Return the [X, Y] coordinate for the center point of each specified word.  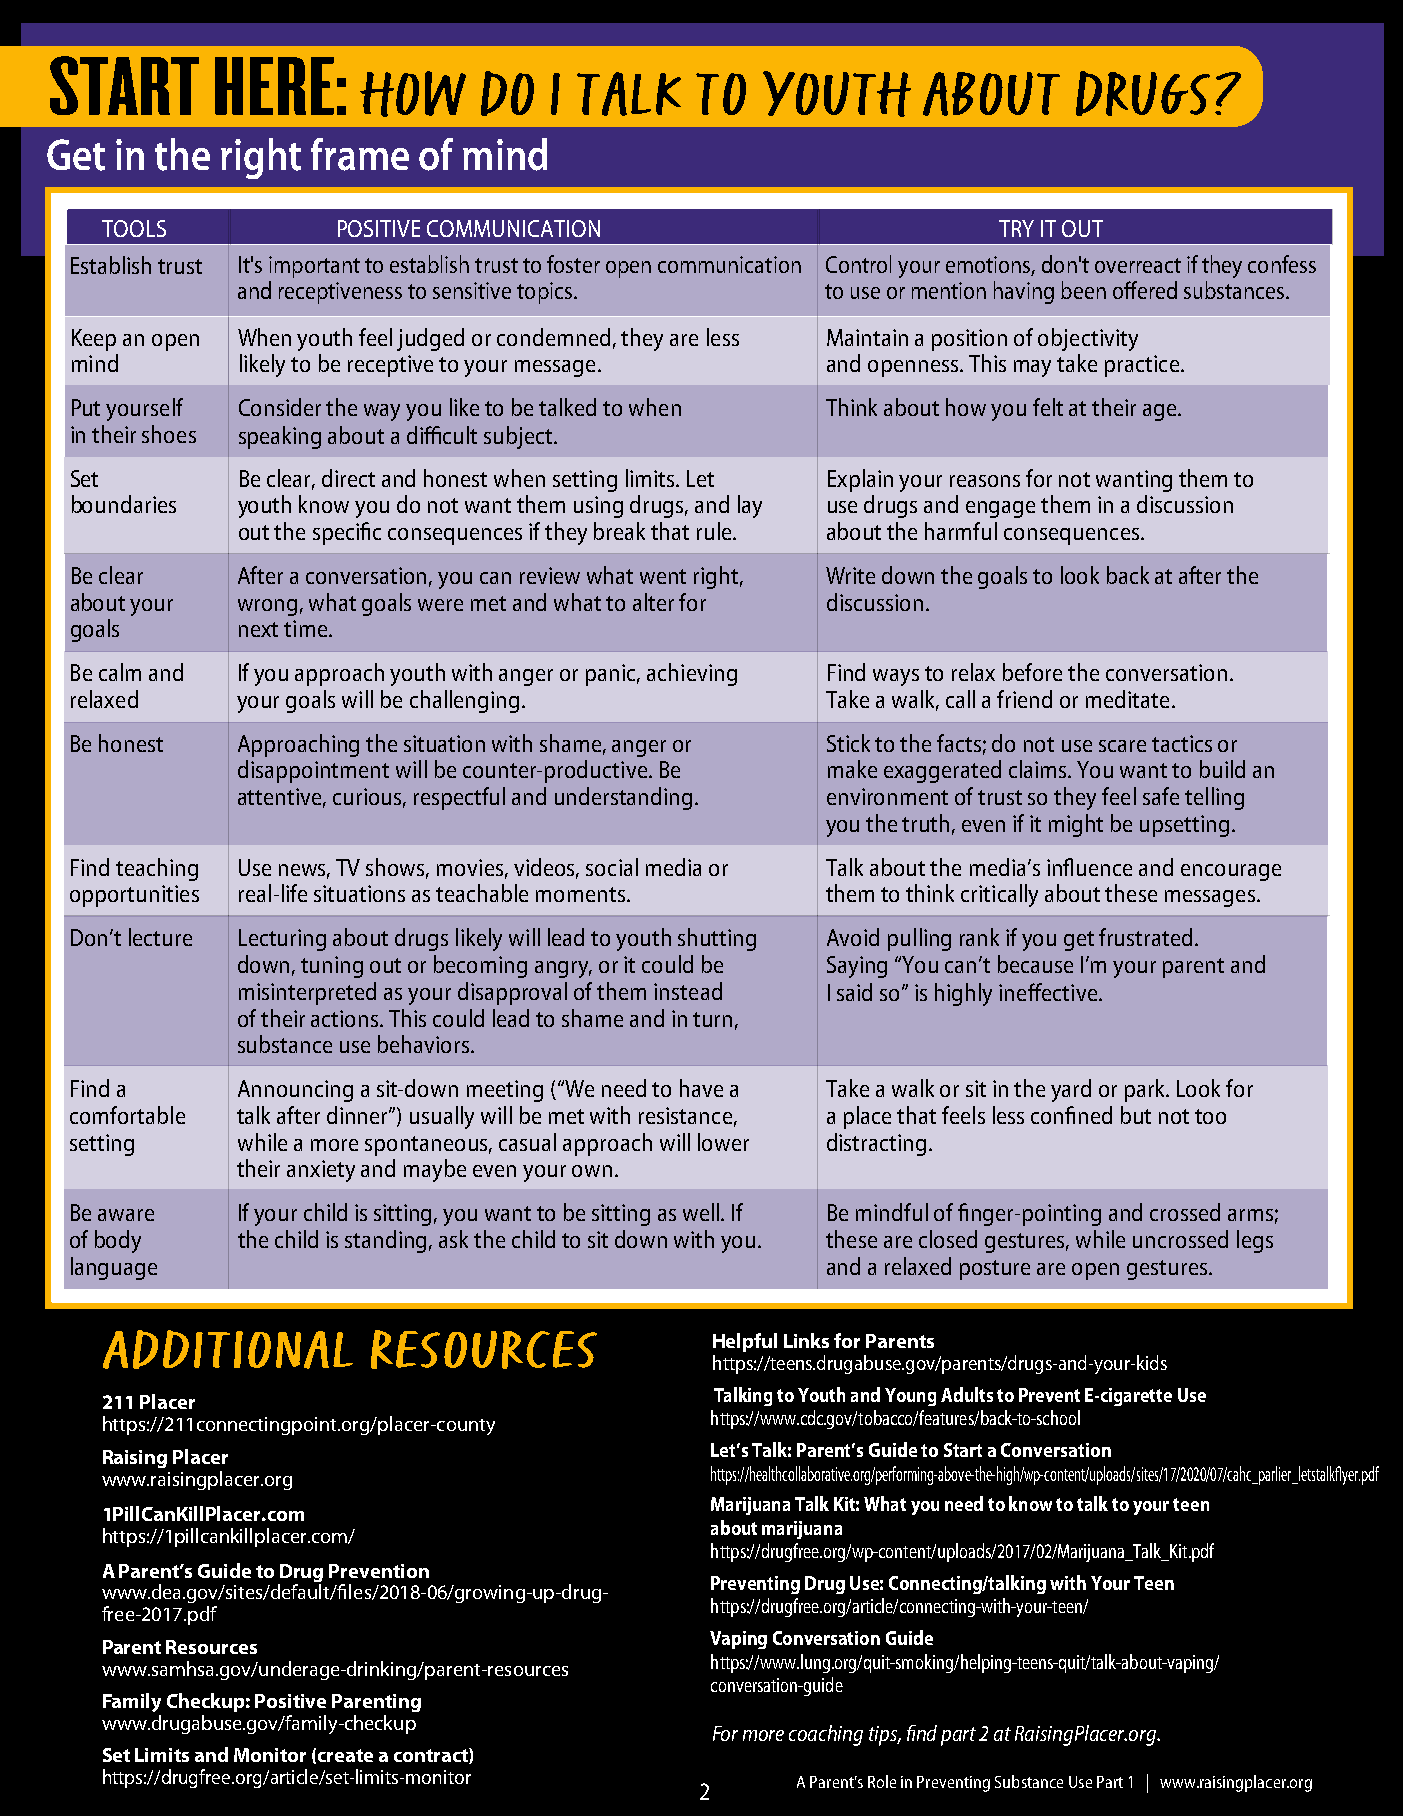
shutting [717, 939]
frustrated [1145, 937]
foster [573, 264]
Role [882, 1781]
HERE [274, 86]
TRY [1016, 228]
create [345, 1755]
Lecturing [282, 940]
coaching [826, 1735]
